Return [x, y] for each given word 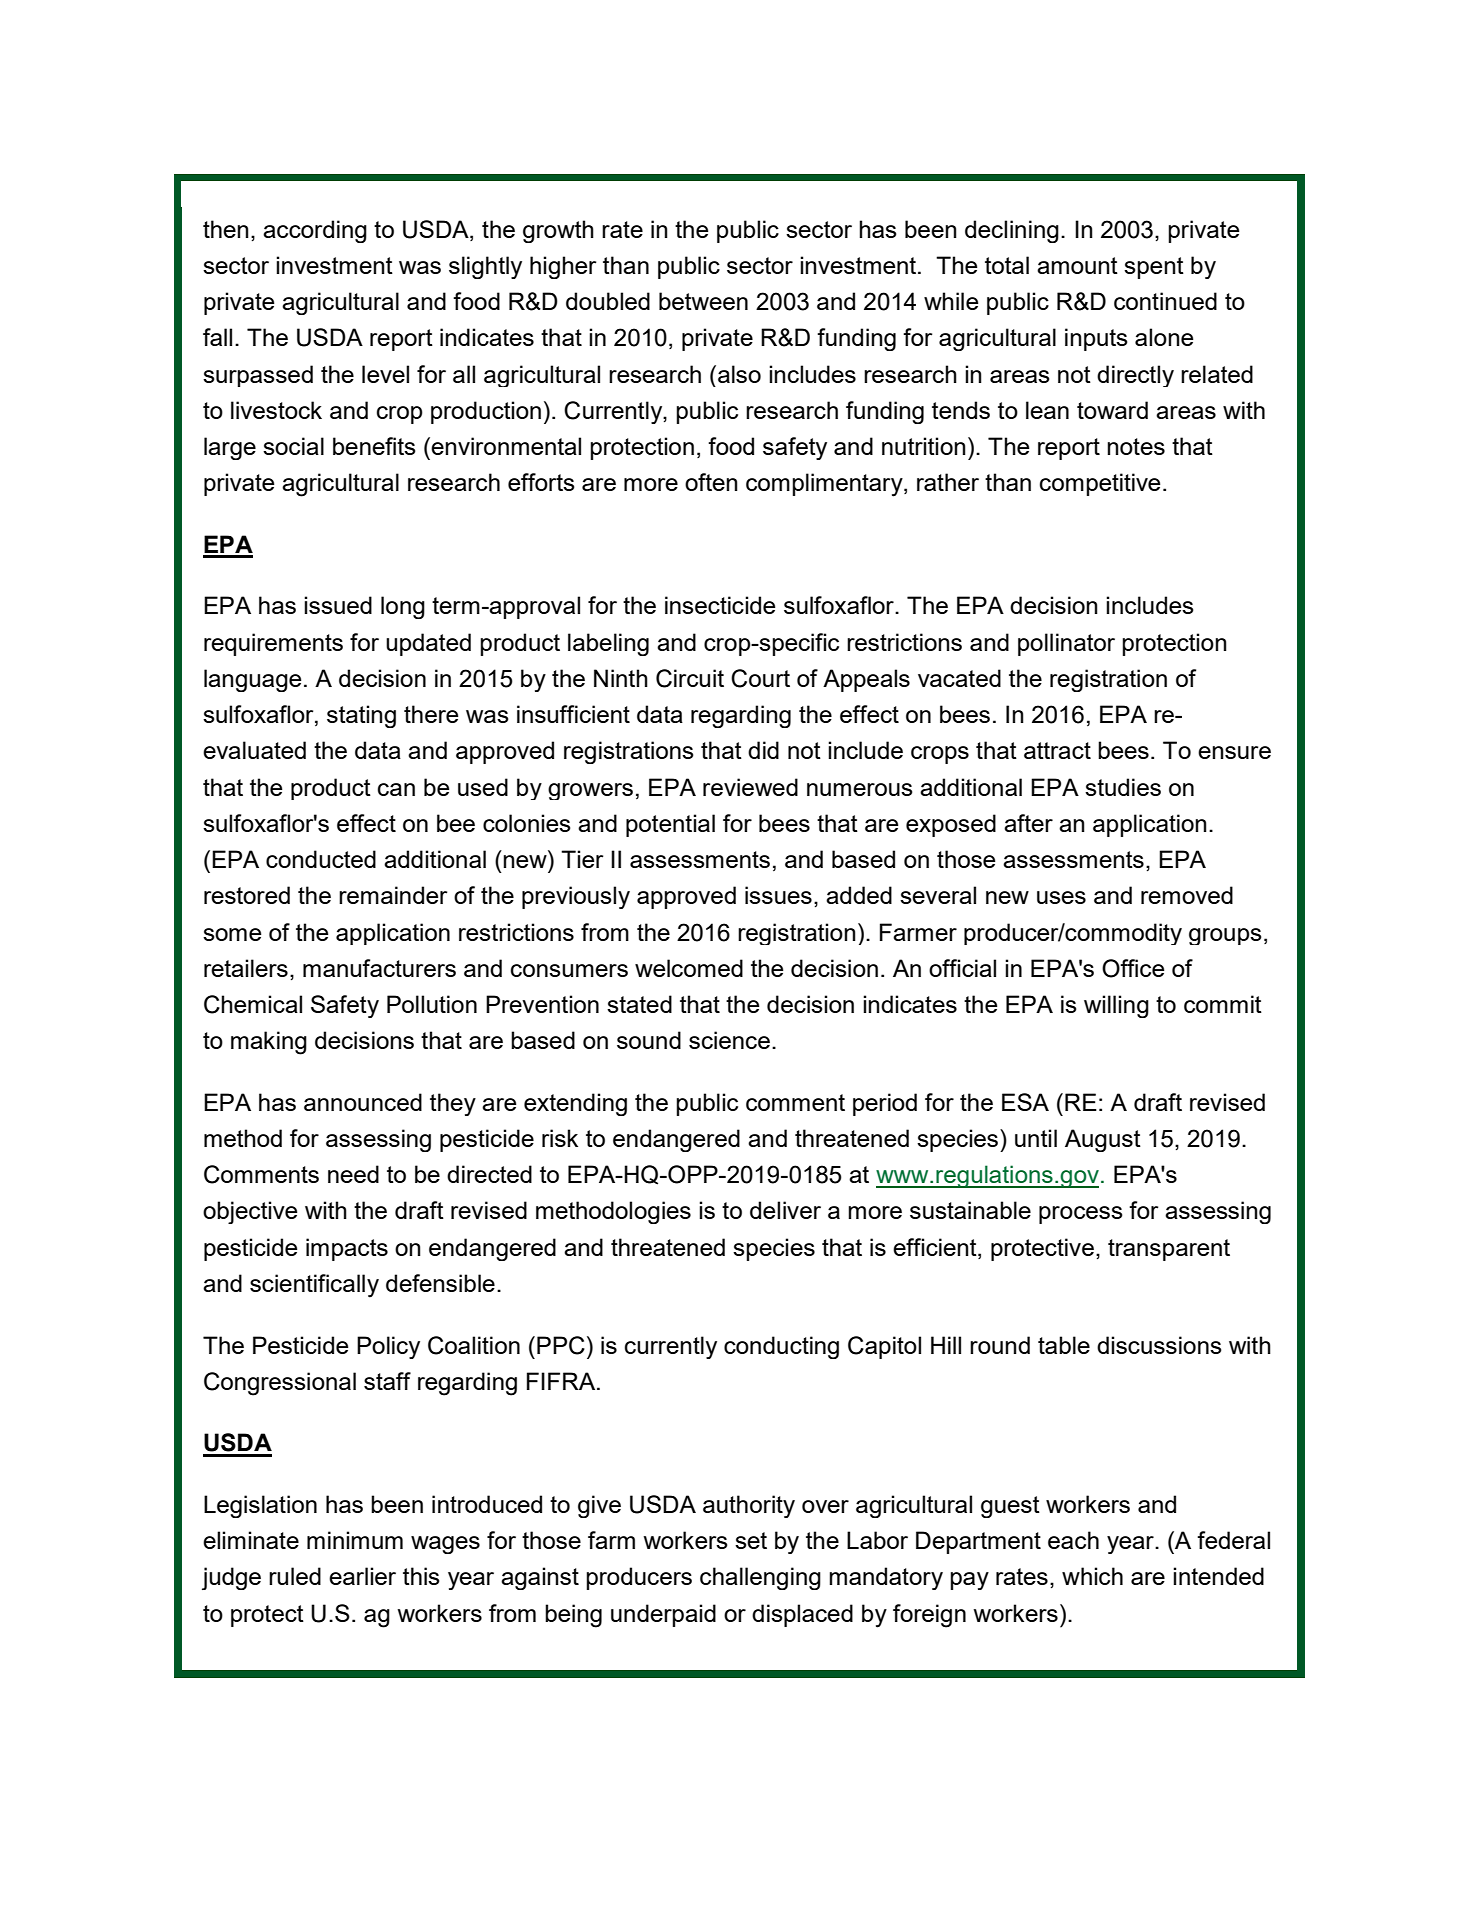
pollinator [1066, 644]
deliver [785, 1210]
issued [338, 605]
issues [778, 895]
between [703, 301]
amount [1077, 265]
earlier [362, 1576]
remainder [393, 895]
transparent [1169, 1250]
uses [1061, 897]
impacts [347, 1249]
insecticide [720, 605]
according [315, 231]
